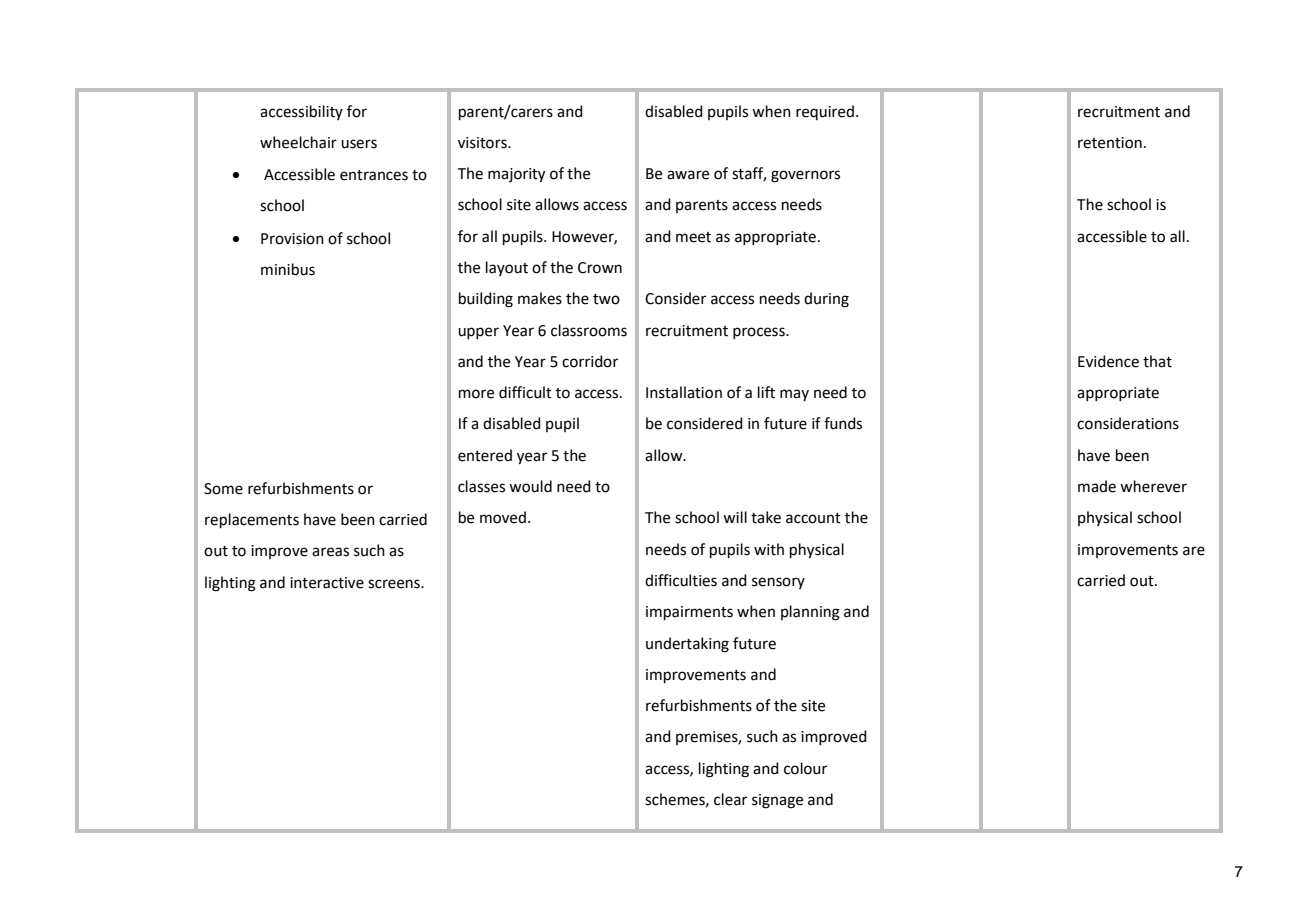  What do you see at coordinates (223, 489) in the page?
I see `Some` at bounding box center [223, 489].
